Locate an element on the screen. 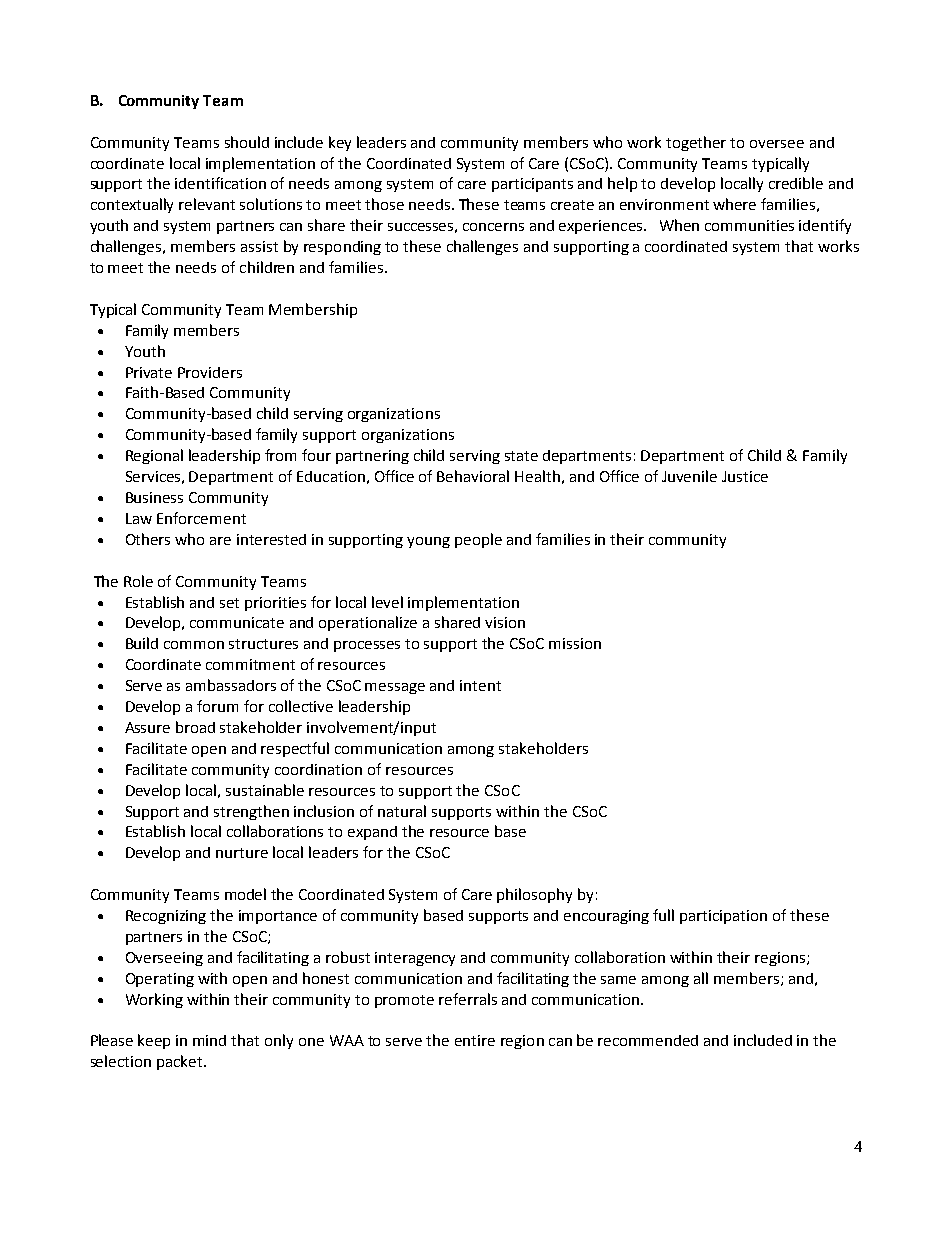  identification is located at coordinates (220, 183).
